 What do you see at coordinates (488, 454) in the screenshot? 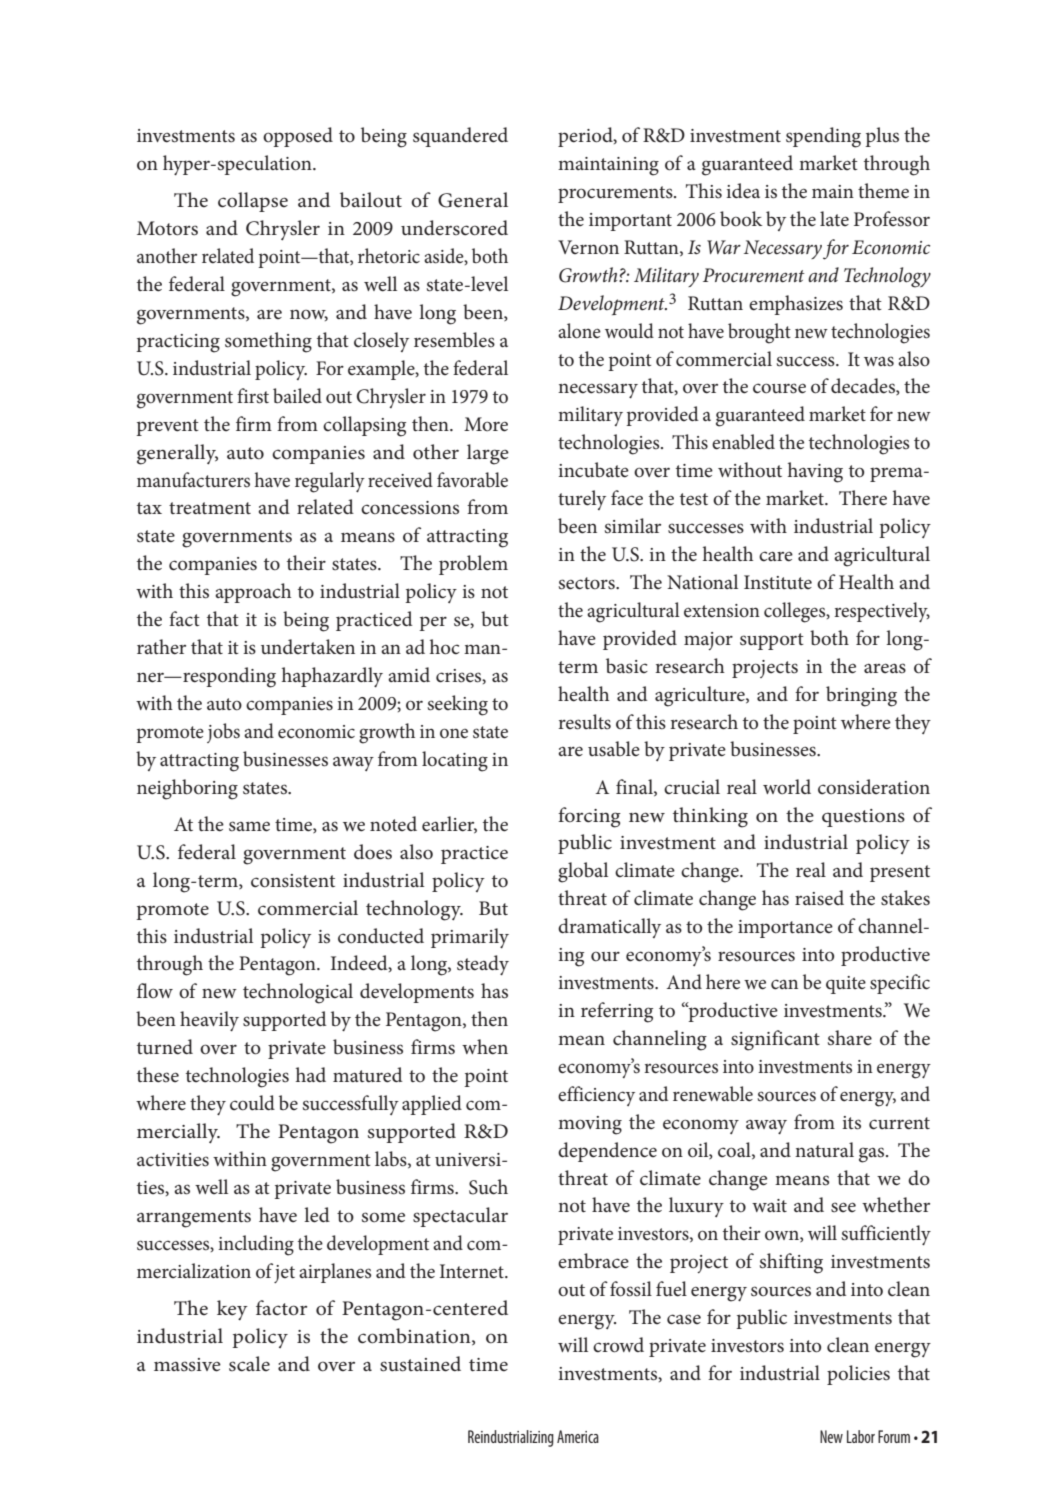
I see `large` at bounding box center [488, 454].
